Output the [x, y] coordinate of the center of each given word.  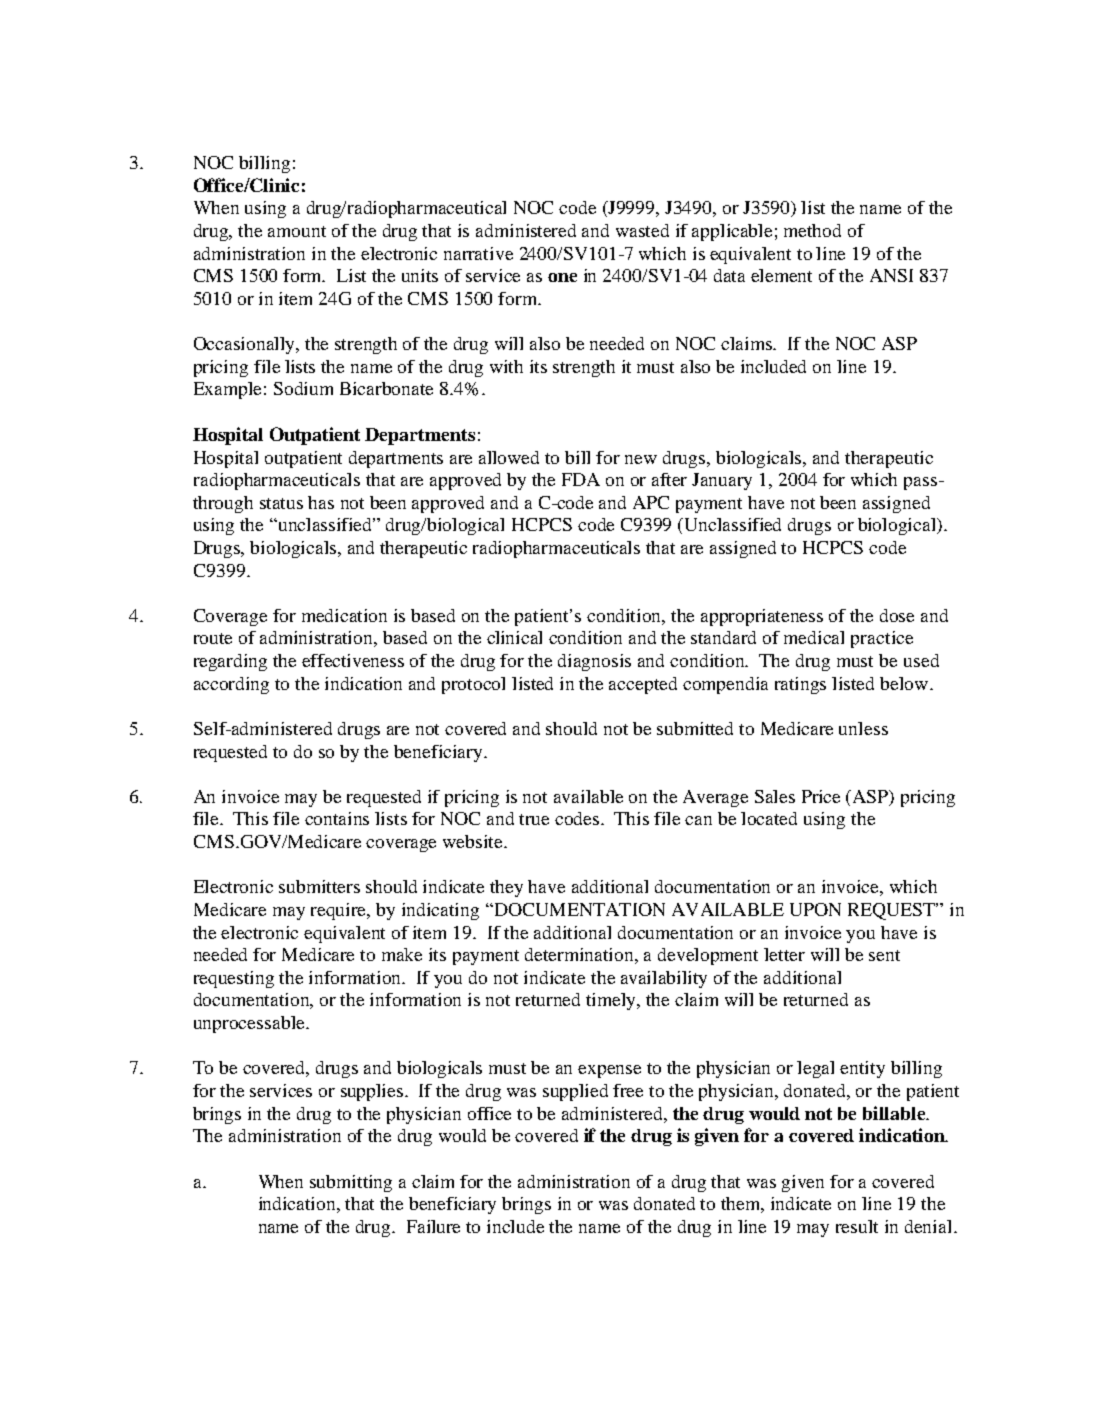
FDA [581, 479]
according [231, 685]
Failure [433, 1226]
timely [612, 1001]
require [340, 911]
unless [863, 728]
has [321, 502]
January [722, 481]
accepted [643, 685]
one [562, 277]
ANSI [891, 275]
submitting [351, 1183]
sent [884, 955]
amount [297, 231]
